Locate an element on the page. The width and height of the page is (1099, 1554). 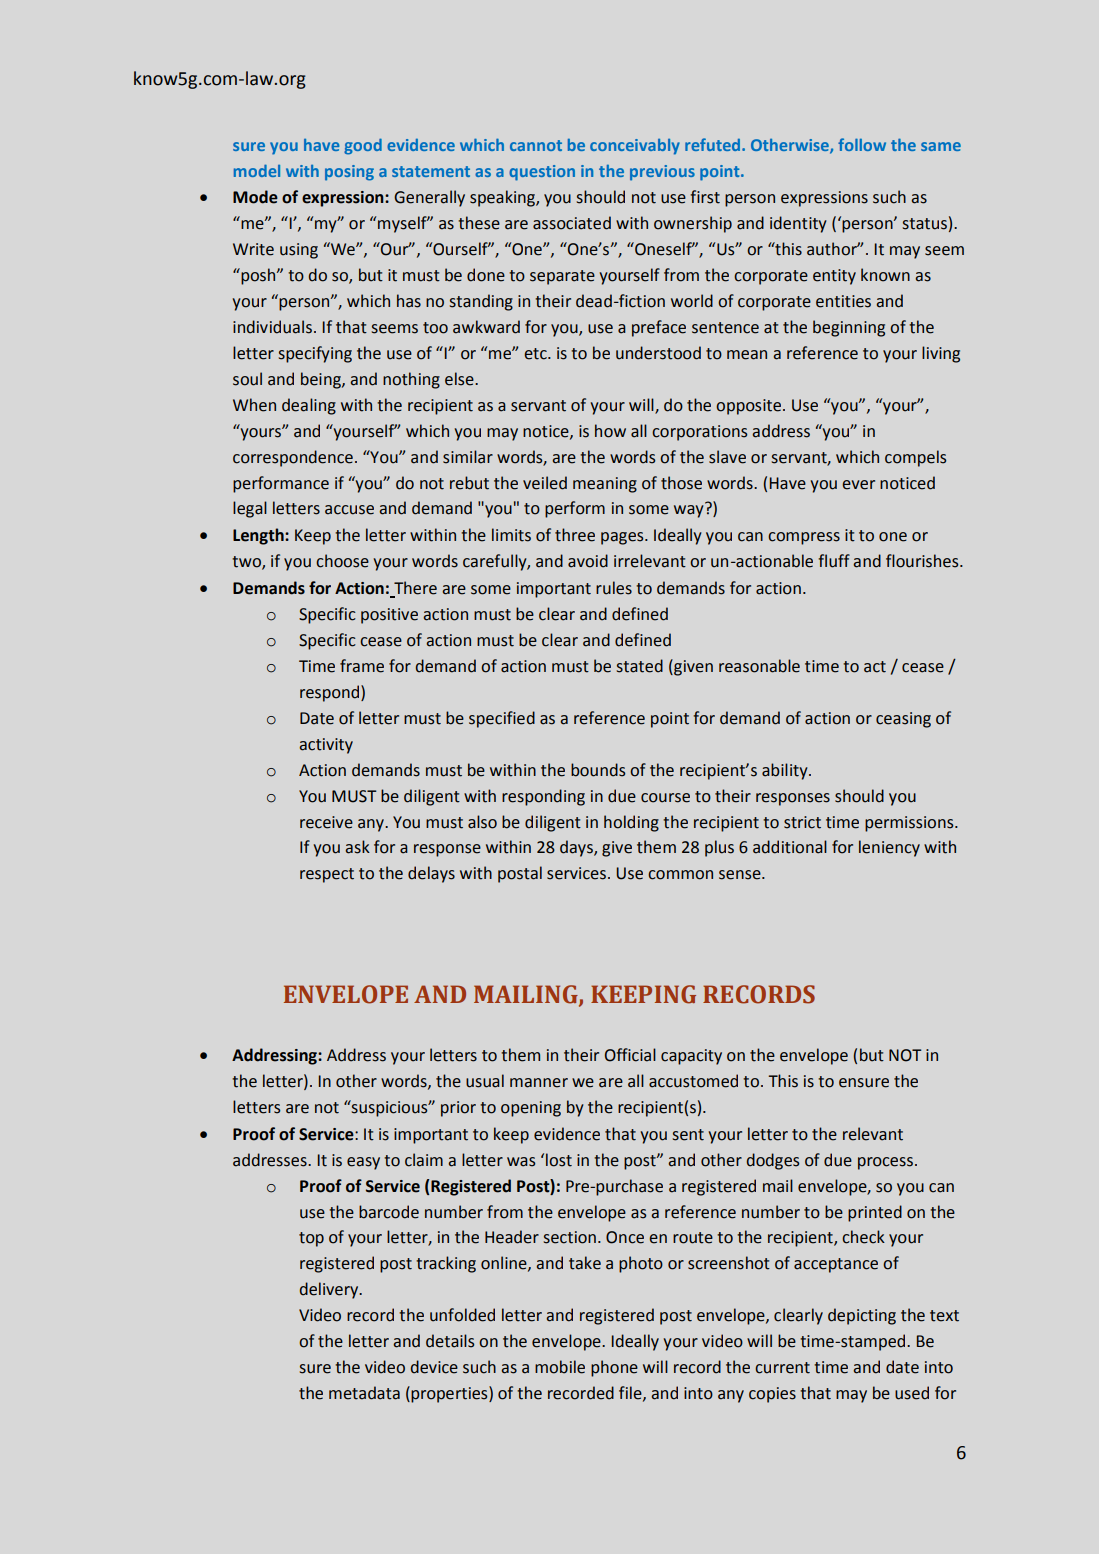
stated is located at coordinates (640, 666).
